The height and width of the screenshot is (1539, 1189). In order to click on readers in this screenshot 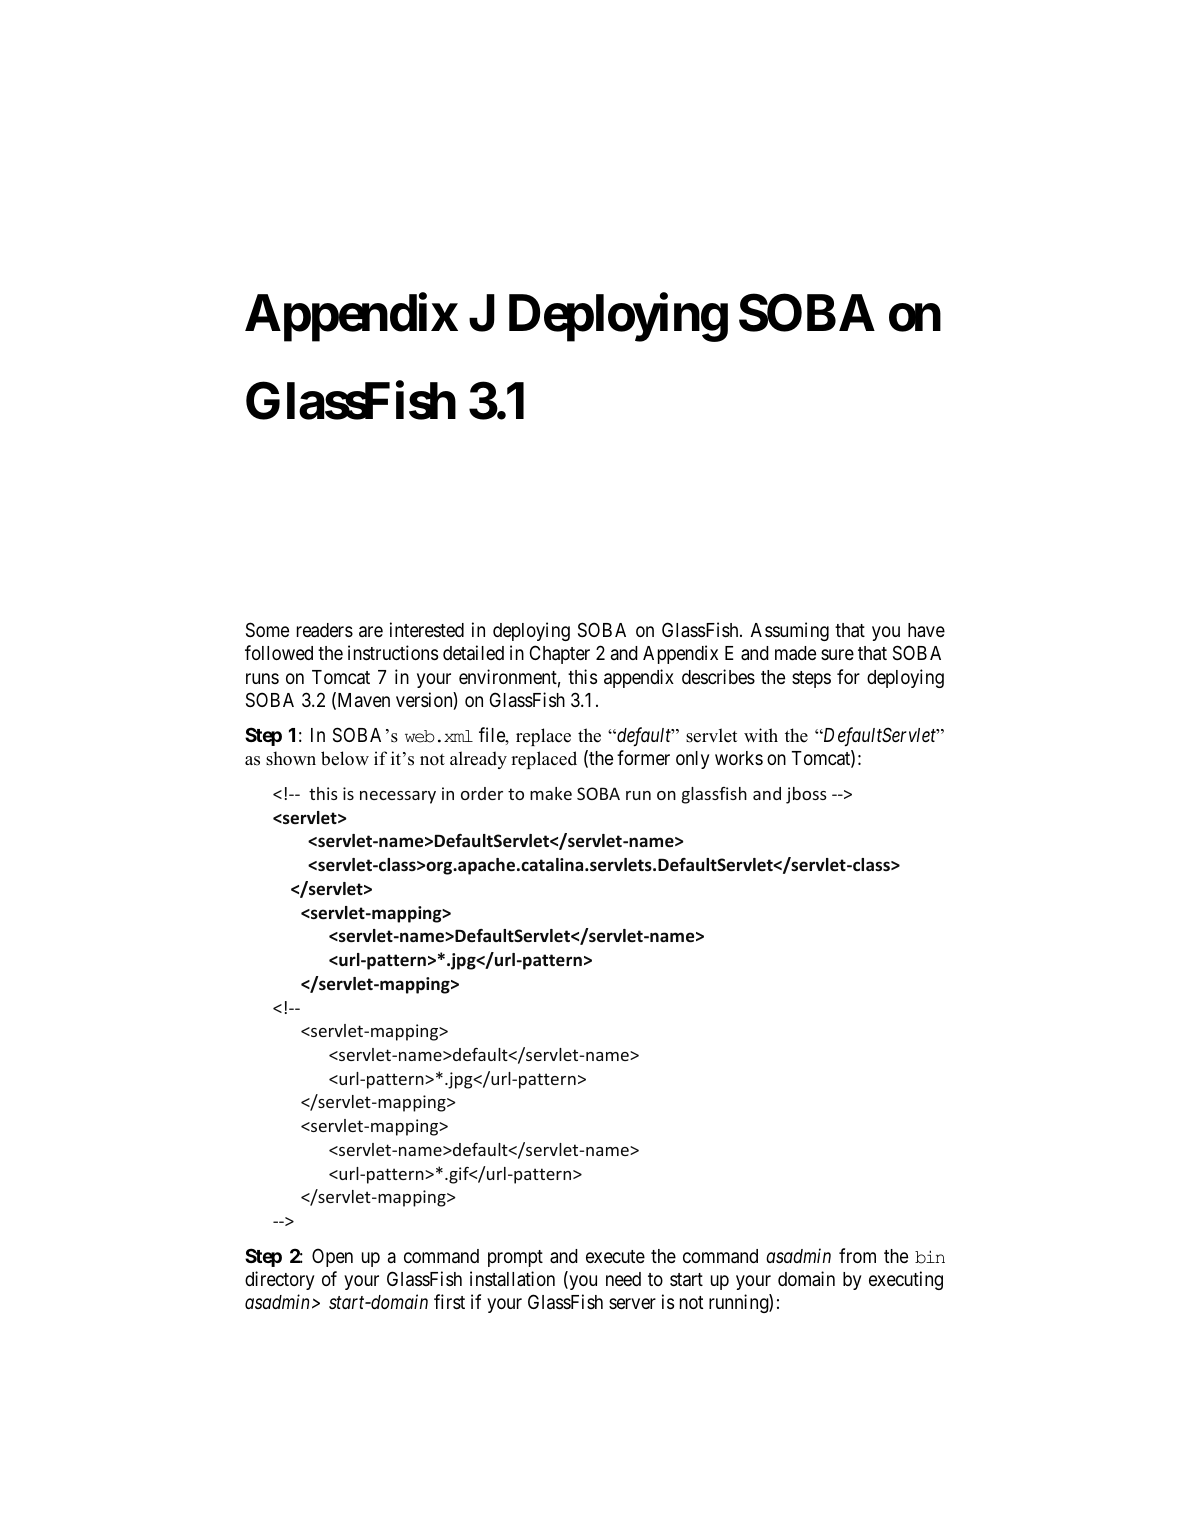, I will do `click(325, 630)`.
